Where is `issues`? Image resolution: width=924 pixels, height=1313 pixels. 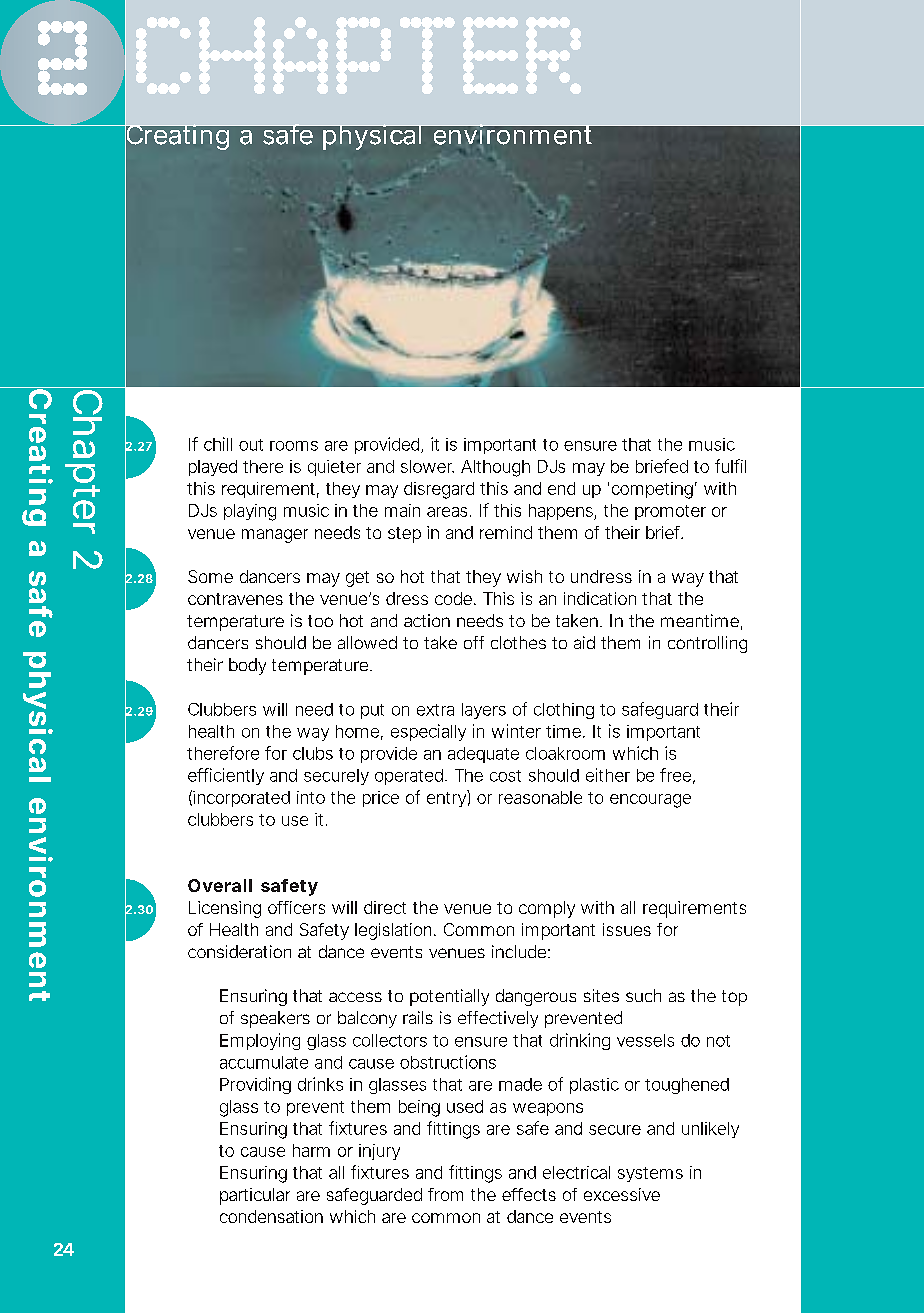
issues is located at coordinates (627, 929).
